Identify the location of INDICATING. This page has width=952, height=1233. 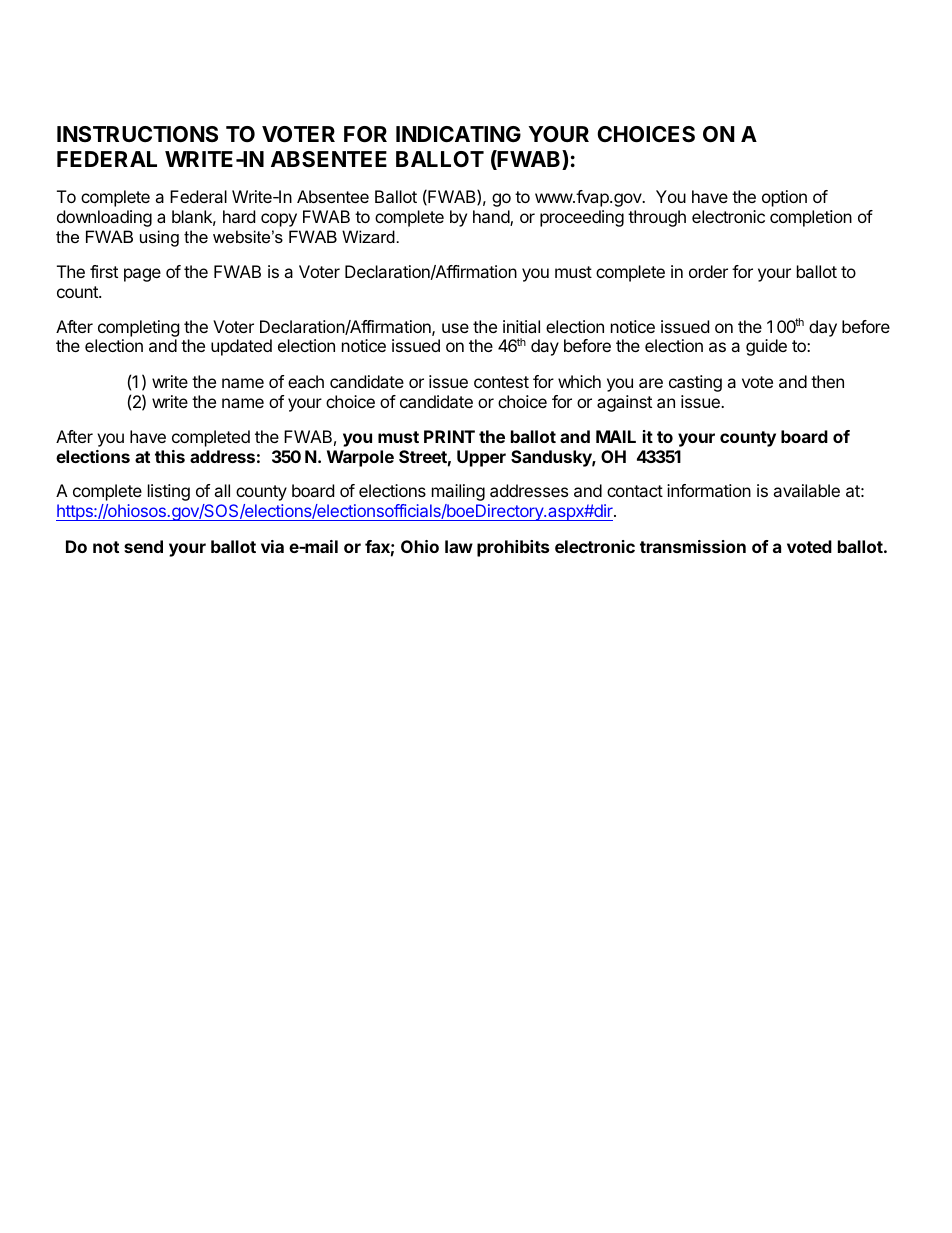
(458, 134).
